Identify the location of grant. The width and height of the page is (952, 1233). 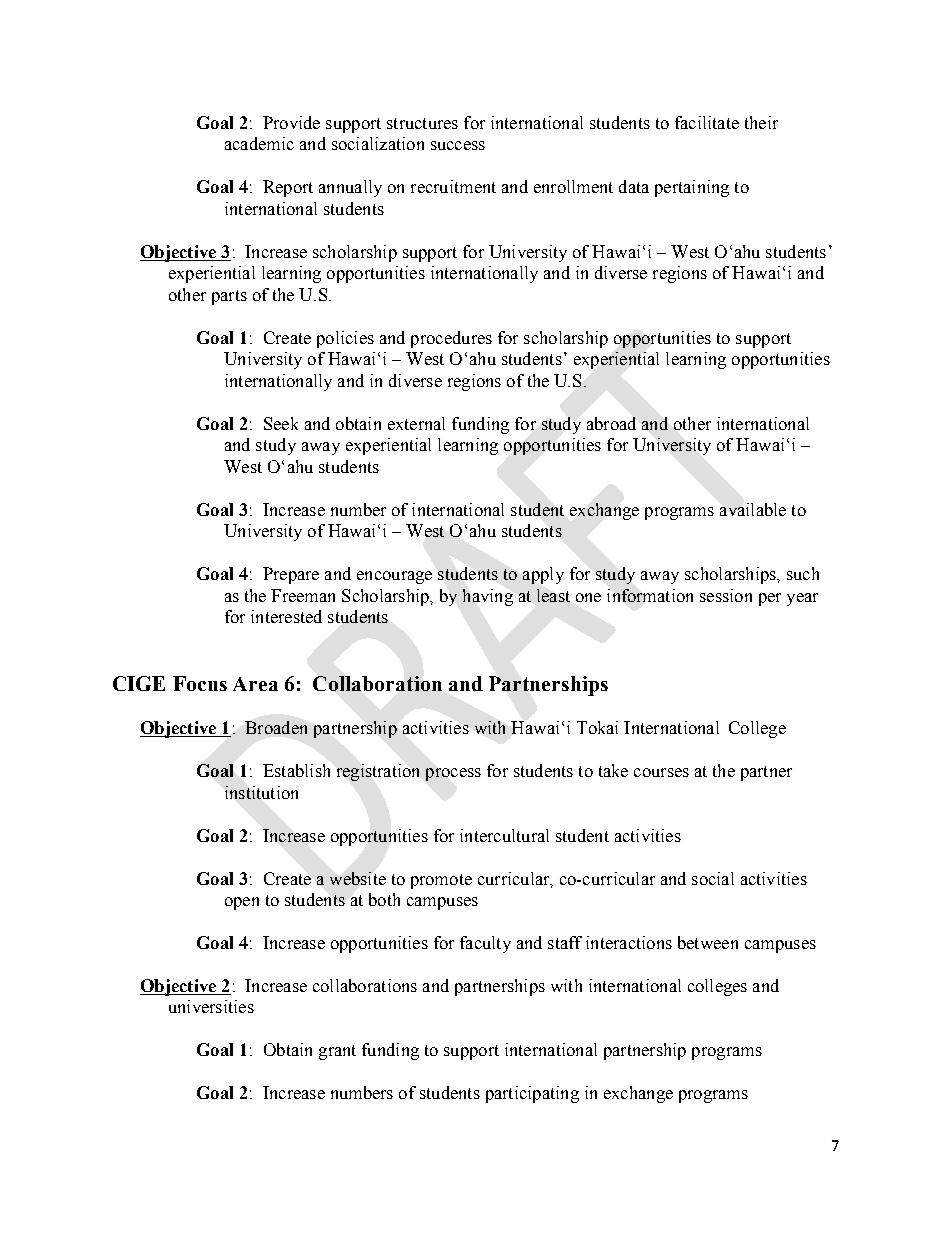
(337, 1052).
